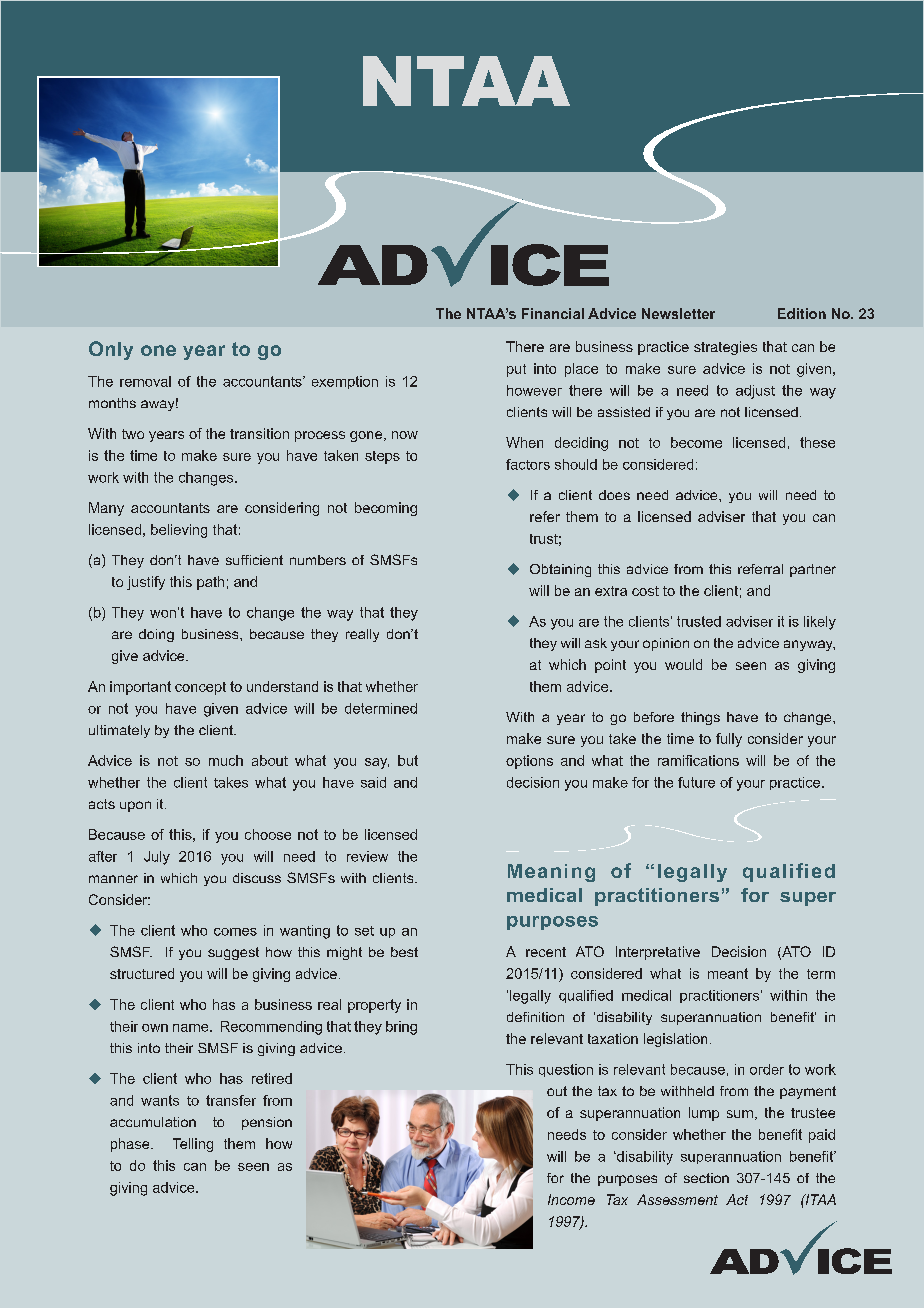 Image resolution: width=924 pixels, height=1308 pixels. Describe the element at coordinates (571, 1199) in the screenshot. I see `Income` at that location.
